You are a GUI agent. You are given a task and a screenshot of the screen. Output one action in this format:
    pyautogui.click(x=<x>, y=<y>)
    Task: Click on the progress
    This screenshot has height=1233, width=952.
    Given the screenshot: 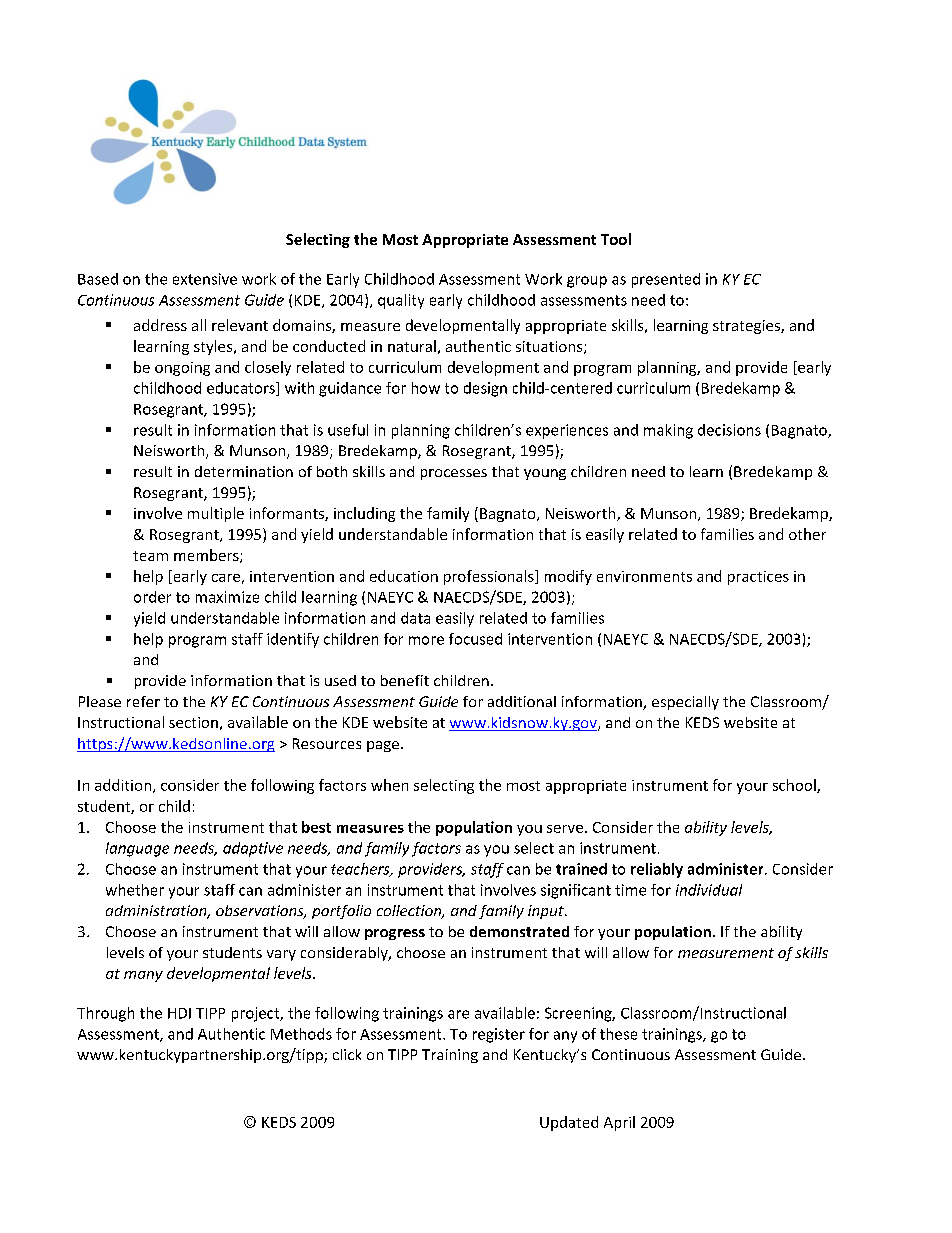 What is the action you would take?
    pyautogui.click(x=395, y=934)
